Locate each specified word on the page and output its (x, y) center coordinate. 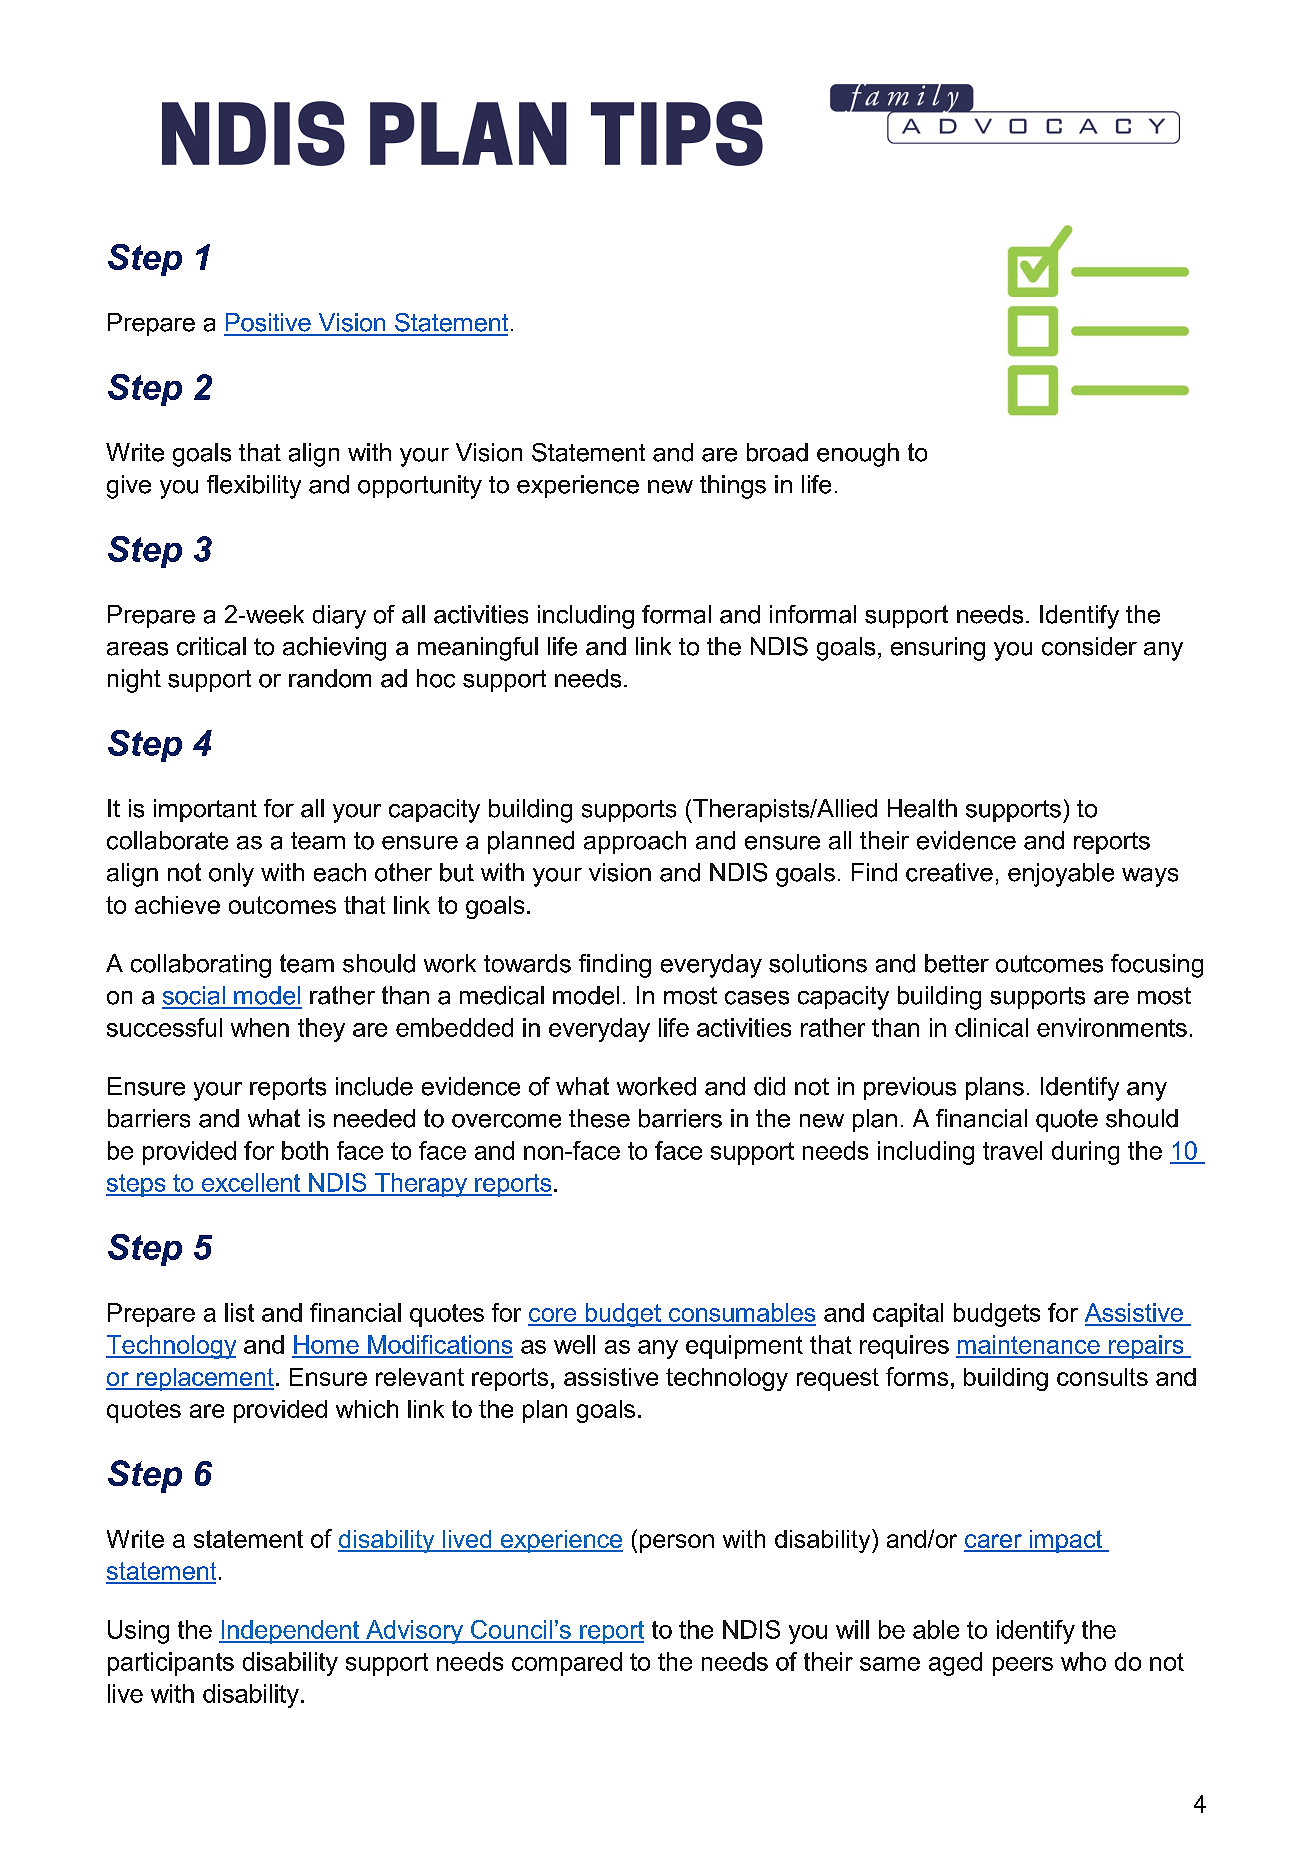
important (205, 810)
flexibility (254, 487)
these (599, 1118)
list (239, 1312)
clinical (991, 1027)
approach (635, 842)
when (260, 1027)
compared (567, 1664)
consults (1102, 1377)
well (574, 1344)
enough (858, 455)
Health (922, 808)
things (733, 487)
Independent (290, 1632)
